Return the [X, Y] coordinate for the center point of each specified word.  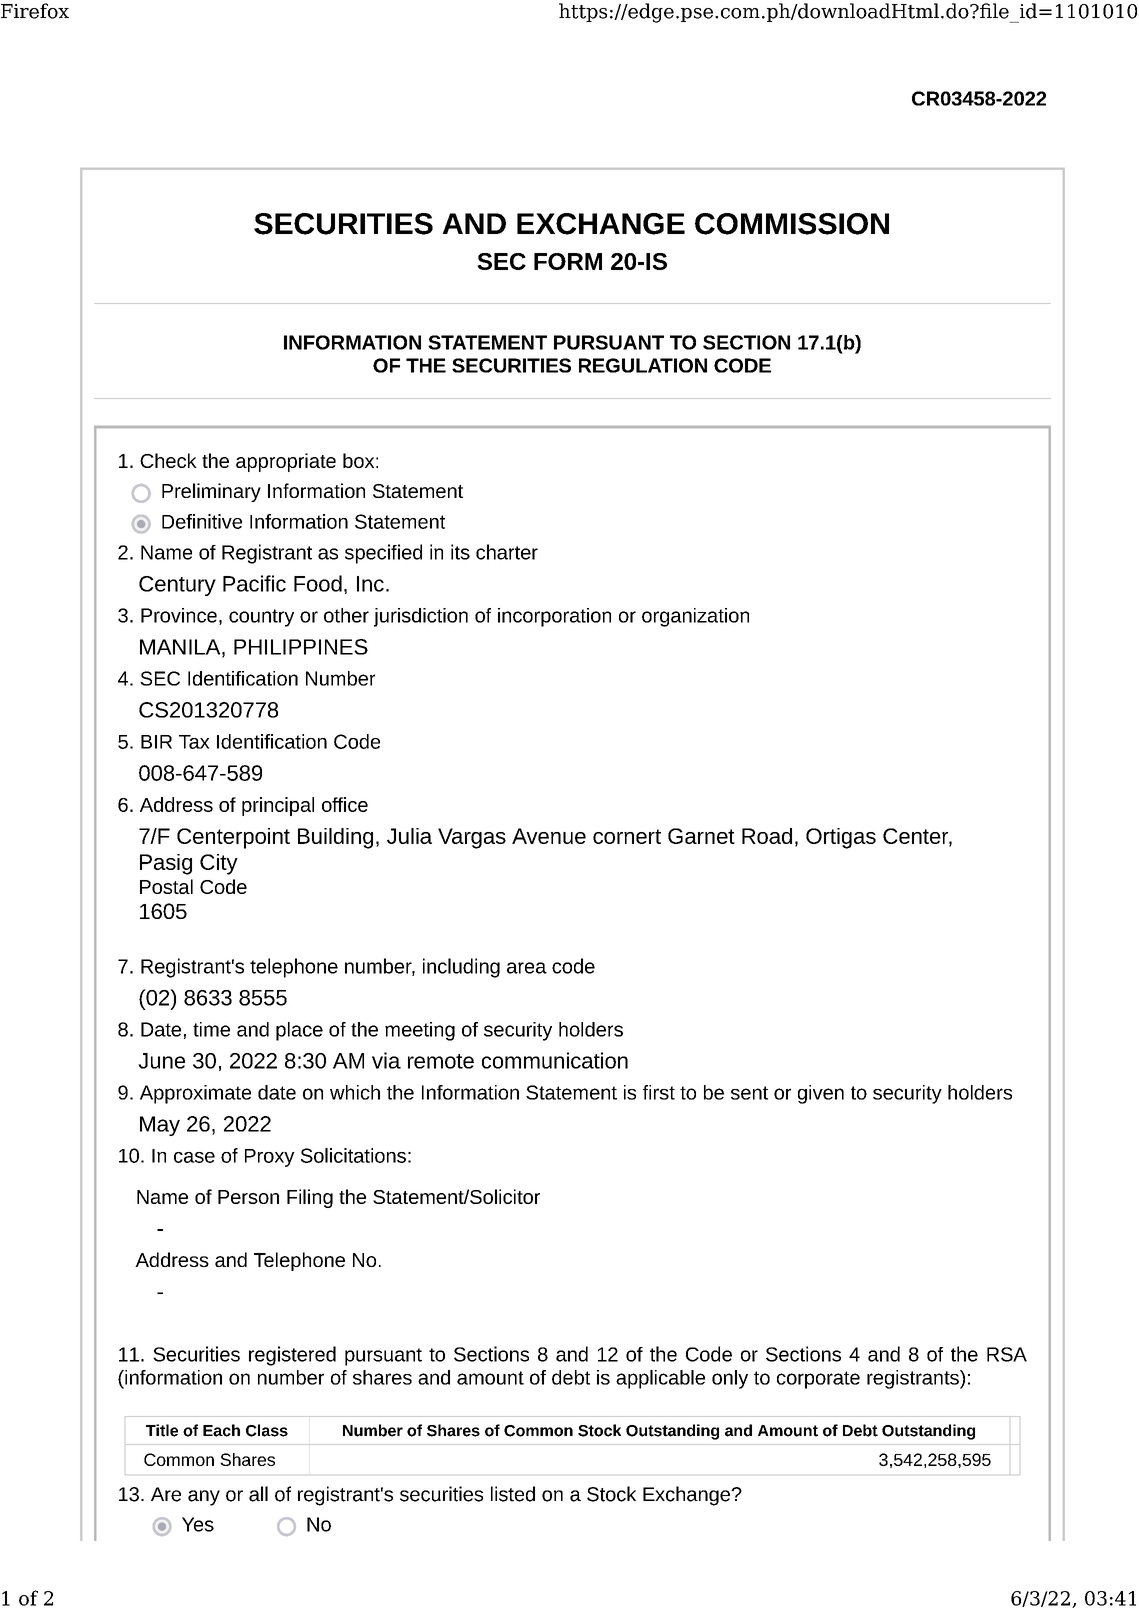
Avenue [549, 836]
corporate [818, 1380]
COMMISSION [792, 224]
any [204, 1498]
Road [767, 836]
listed [513, 1494]
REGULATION [643, 365]
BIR [156, 742]
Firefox [35, 11]
